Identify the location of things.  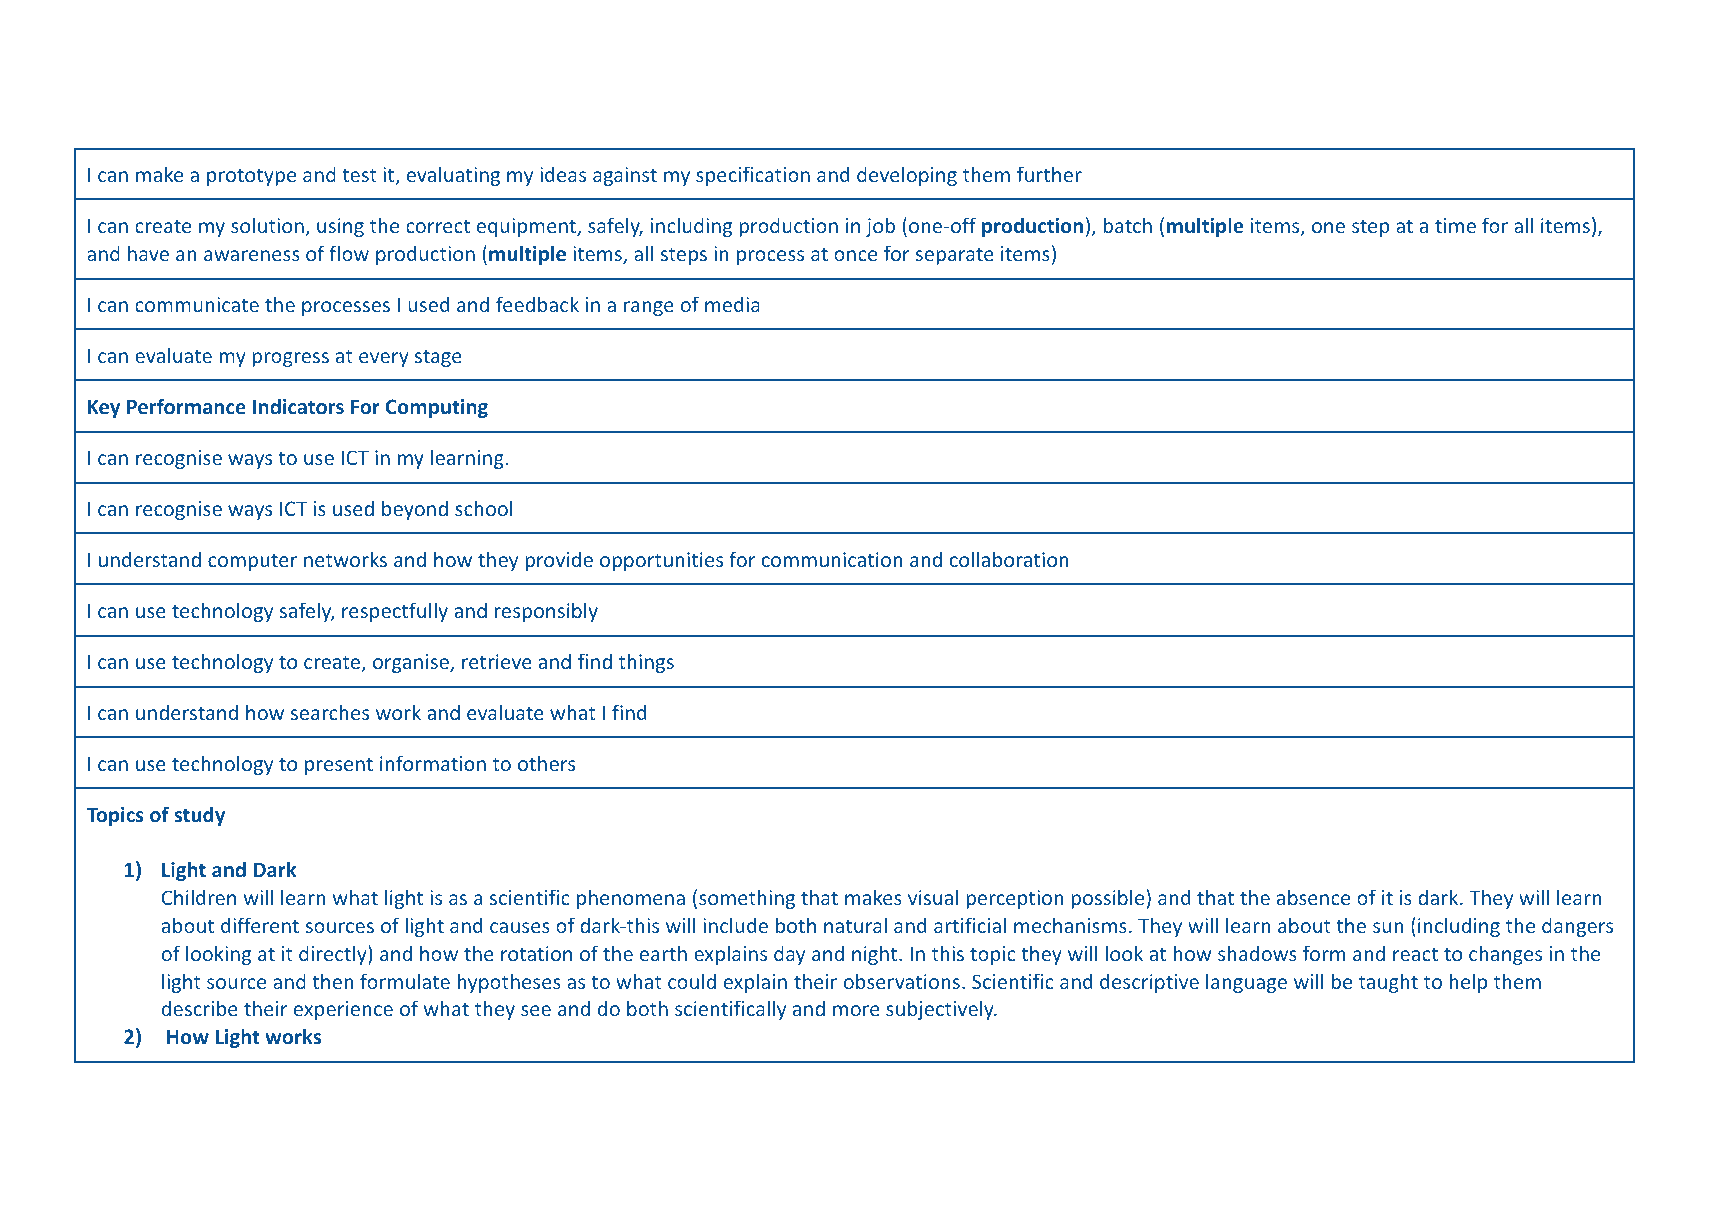
(646, 663).
